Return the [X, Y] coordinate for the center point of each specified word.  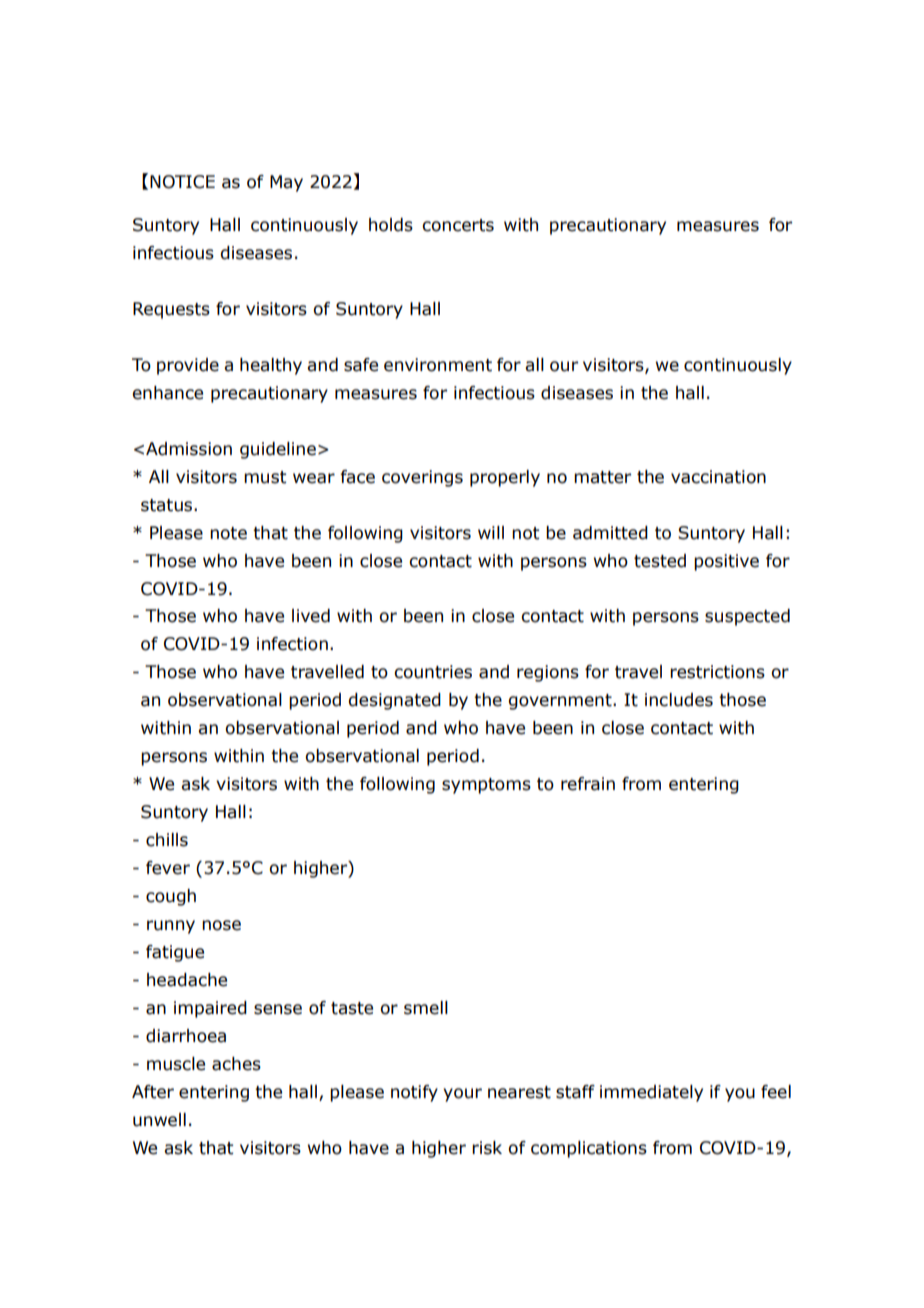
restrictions [717, 672]
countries [433, 672]
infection [292, 644]
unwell [159, 1120]
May [286, 183]
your [462, 1095]
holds [391, 225]
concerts [458, 225]
